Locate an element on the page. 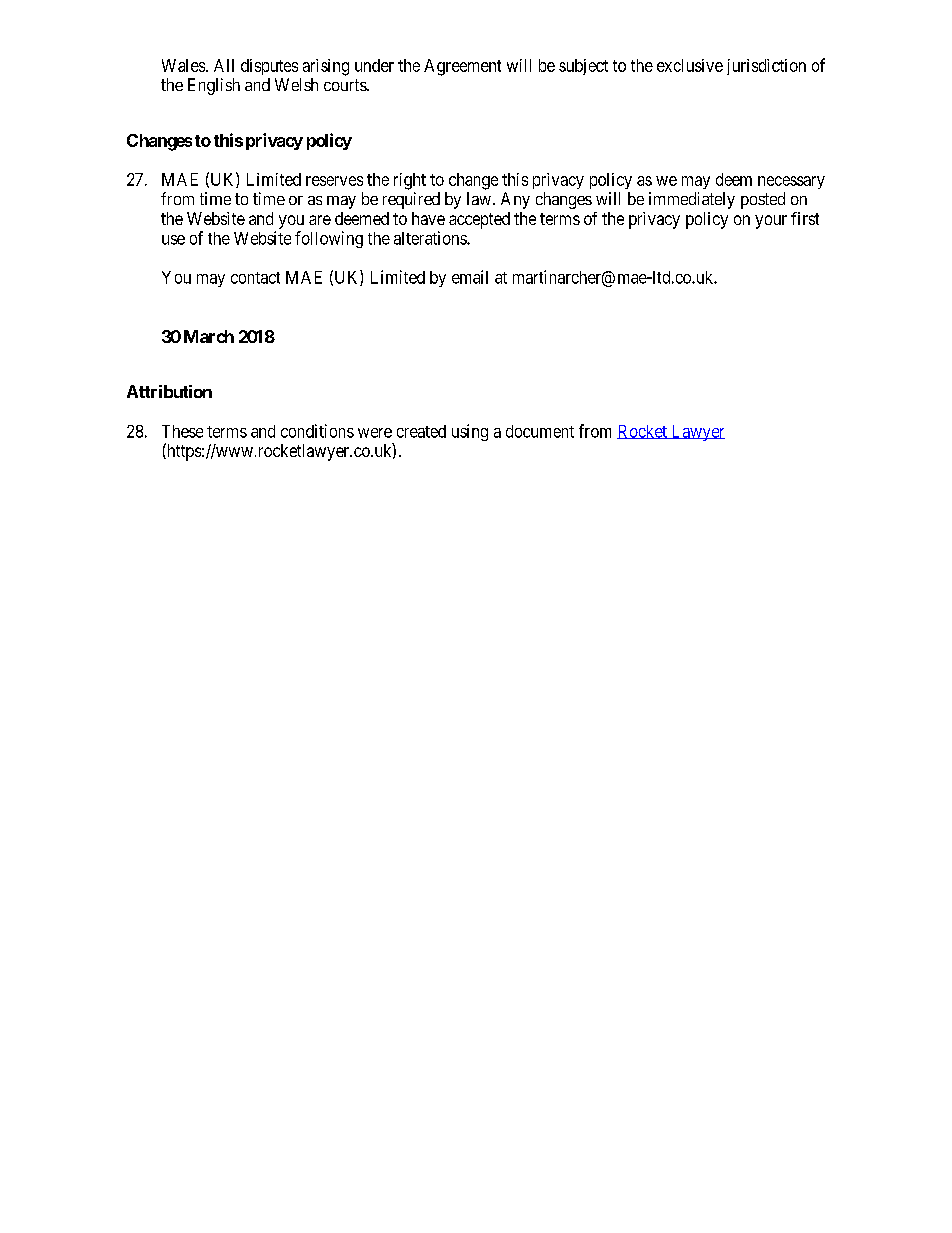  posted is located at coordinates (763, 200).
